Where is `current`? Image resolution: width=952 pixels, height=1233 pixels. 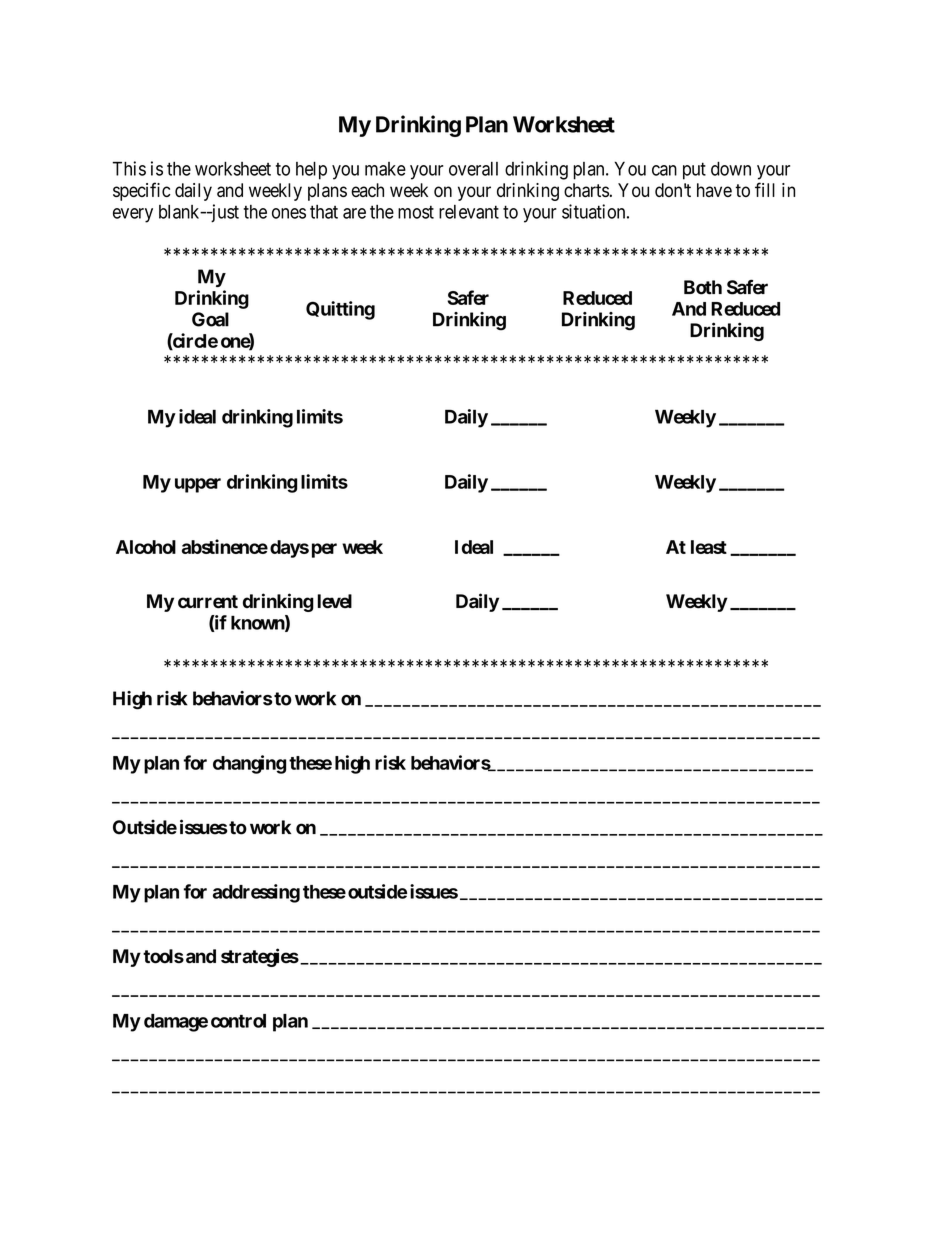 current is located at coordinates (208, 602).
